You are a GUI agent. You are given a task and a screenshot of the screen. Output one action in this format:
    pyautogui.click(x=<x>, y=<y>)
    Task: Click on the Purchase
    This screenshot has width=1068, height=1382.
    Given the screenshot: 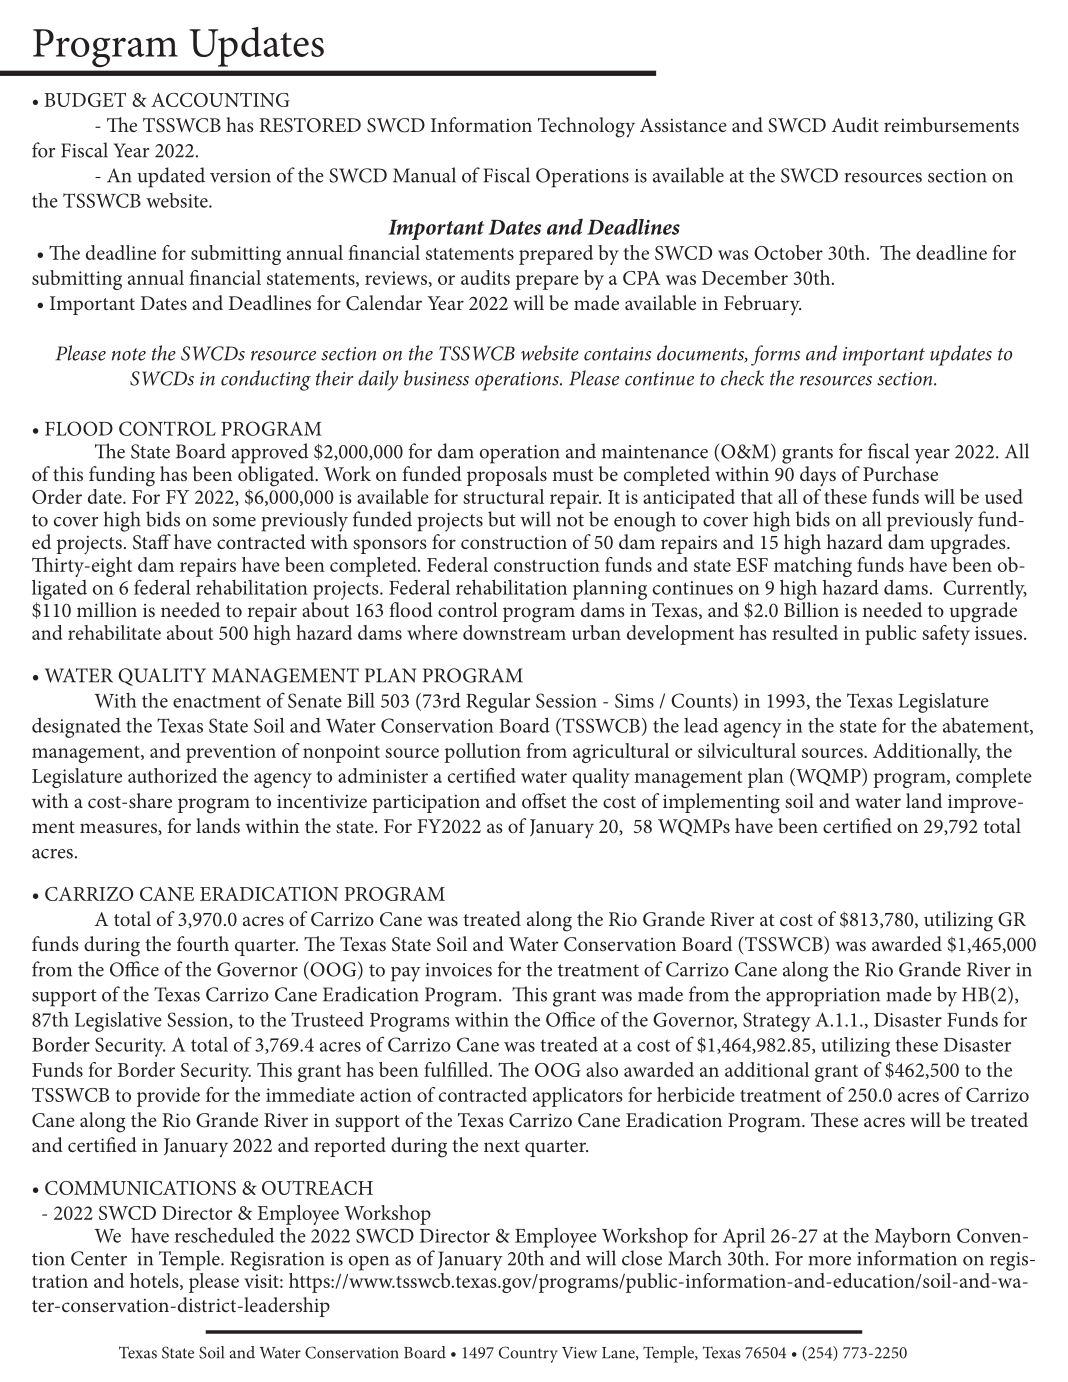 What is the action you would take?
    pyautogui.click(x=900, y=473)
